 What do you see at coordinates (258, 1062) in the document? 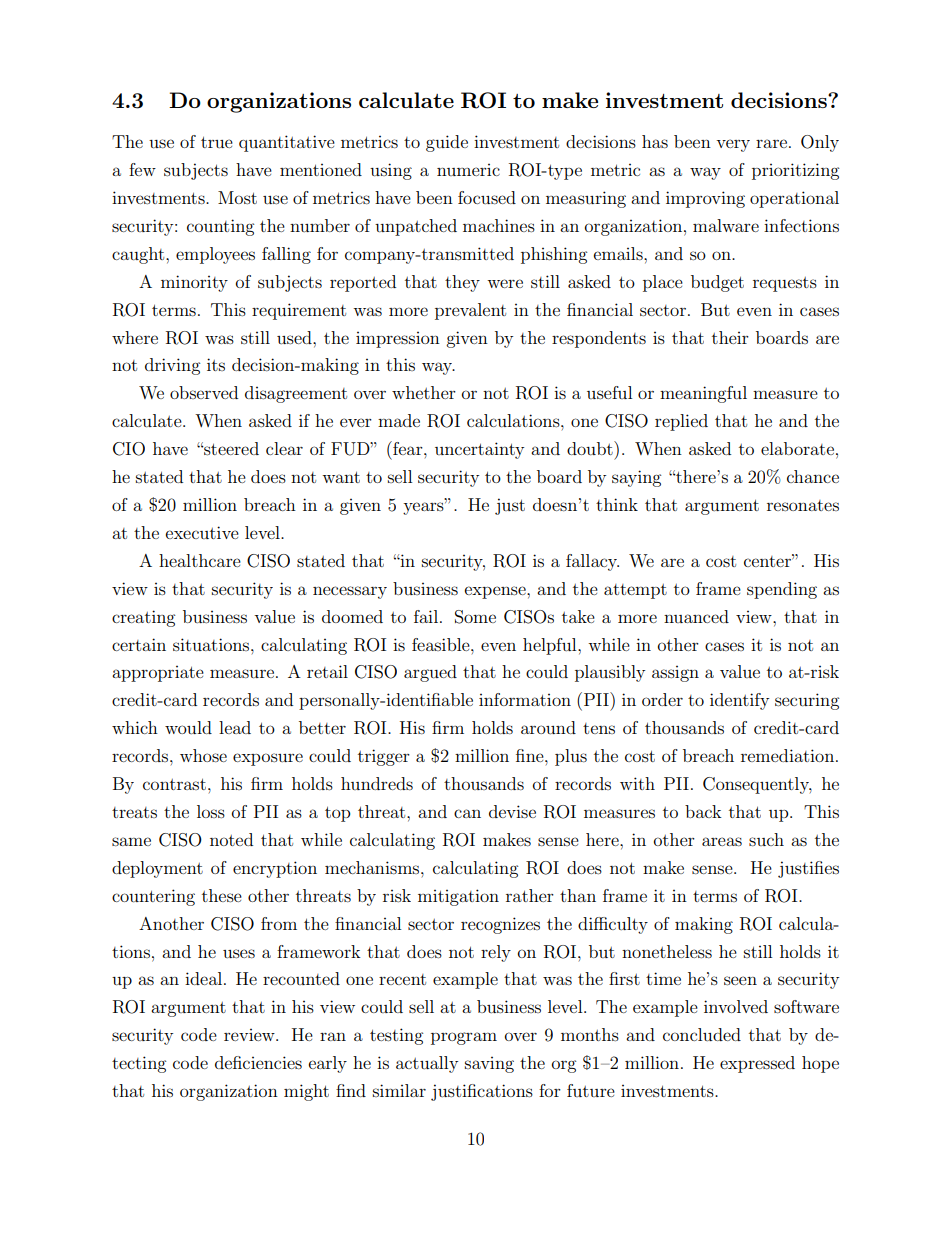
I see `deficiencies` at bounding box center [258, 1062].
